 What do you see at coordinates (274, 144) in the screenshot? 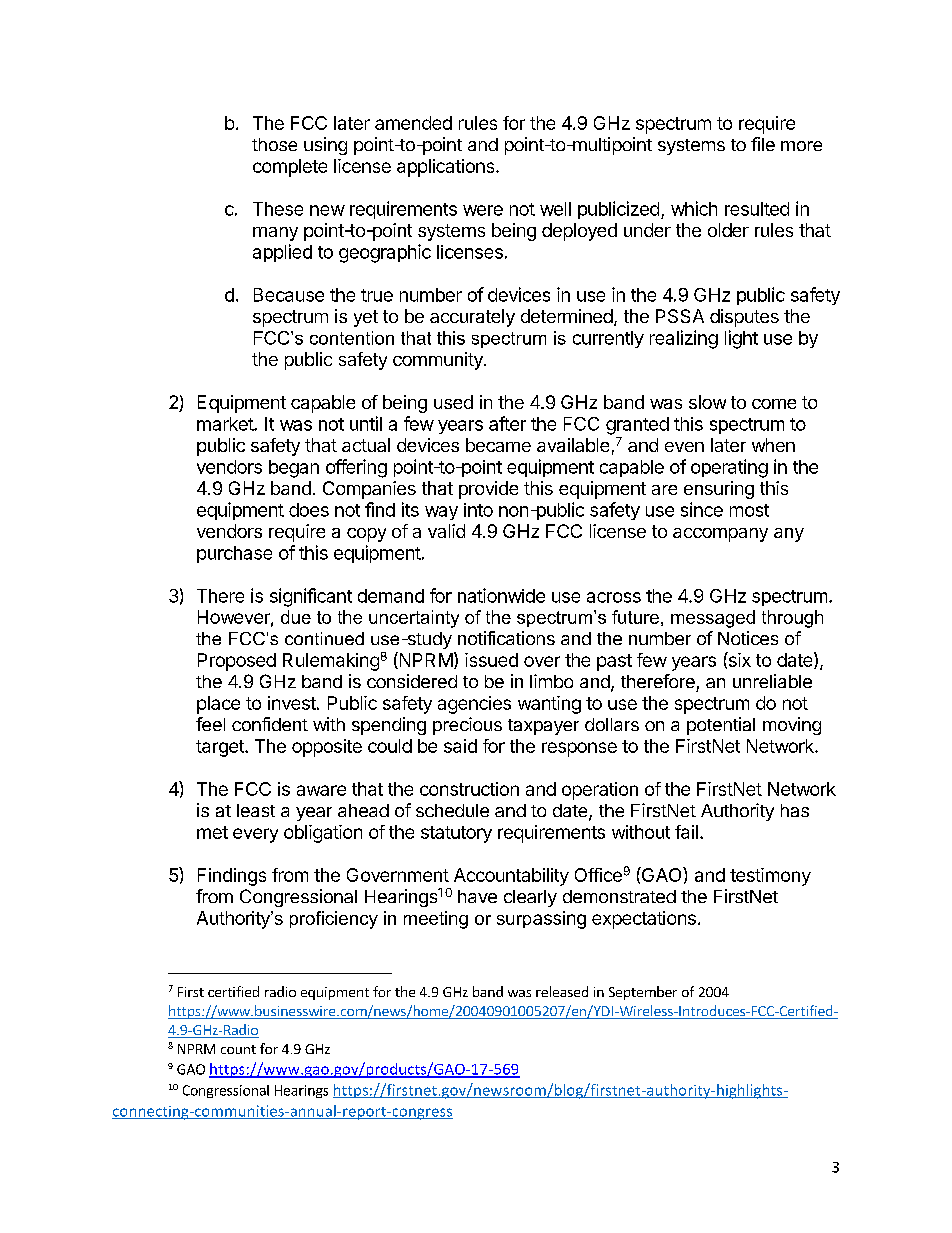
I see `those` at bounding box center [274, 144].
